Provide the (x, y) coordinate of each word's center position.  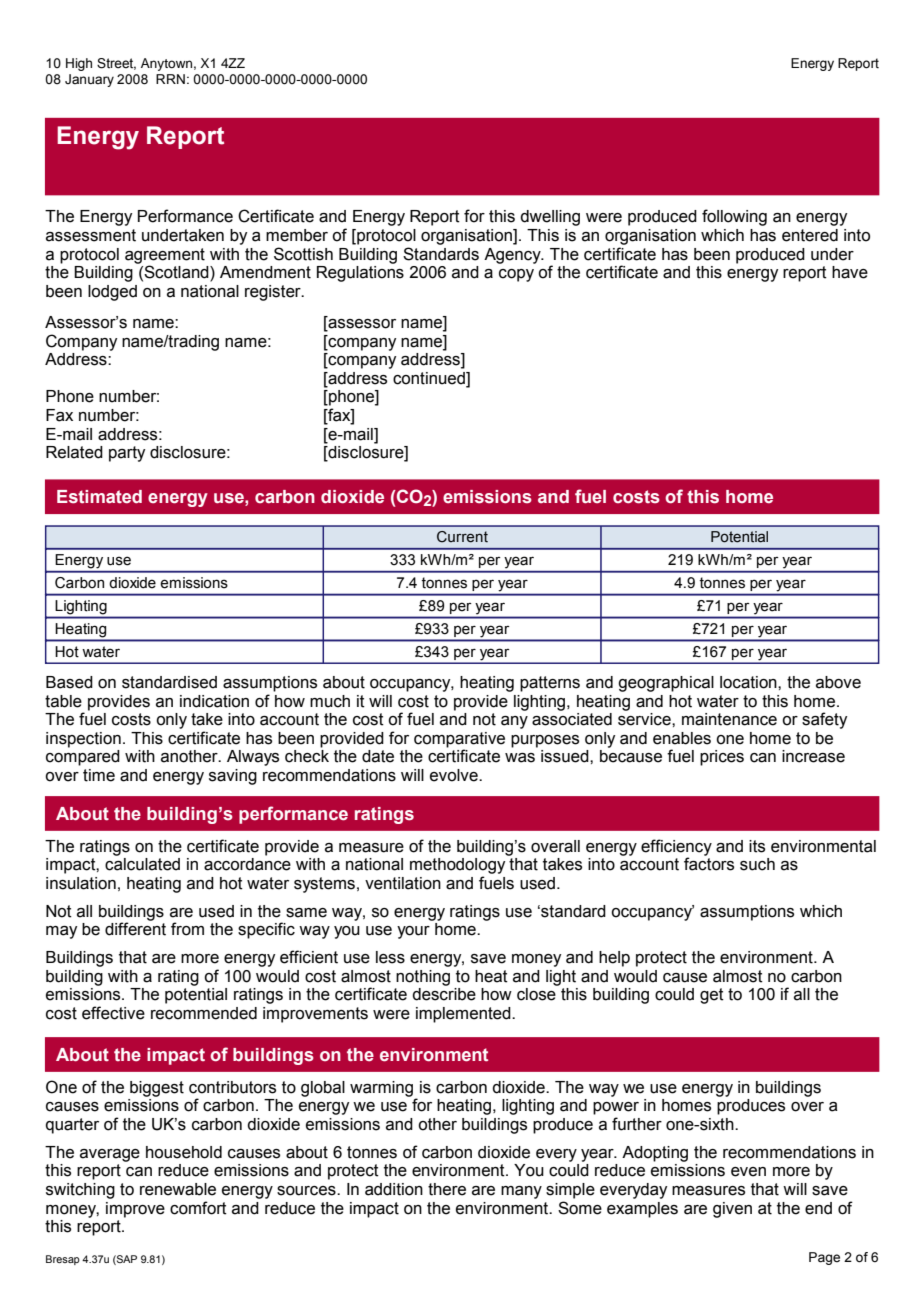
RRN (170, 79)
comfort (198, 1208)
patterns (550, 684)
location (749, 682)
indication (214, 701)
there (447, 1189)
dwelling (550, 218)
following (734, 217)
